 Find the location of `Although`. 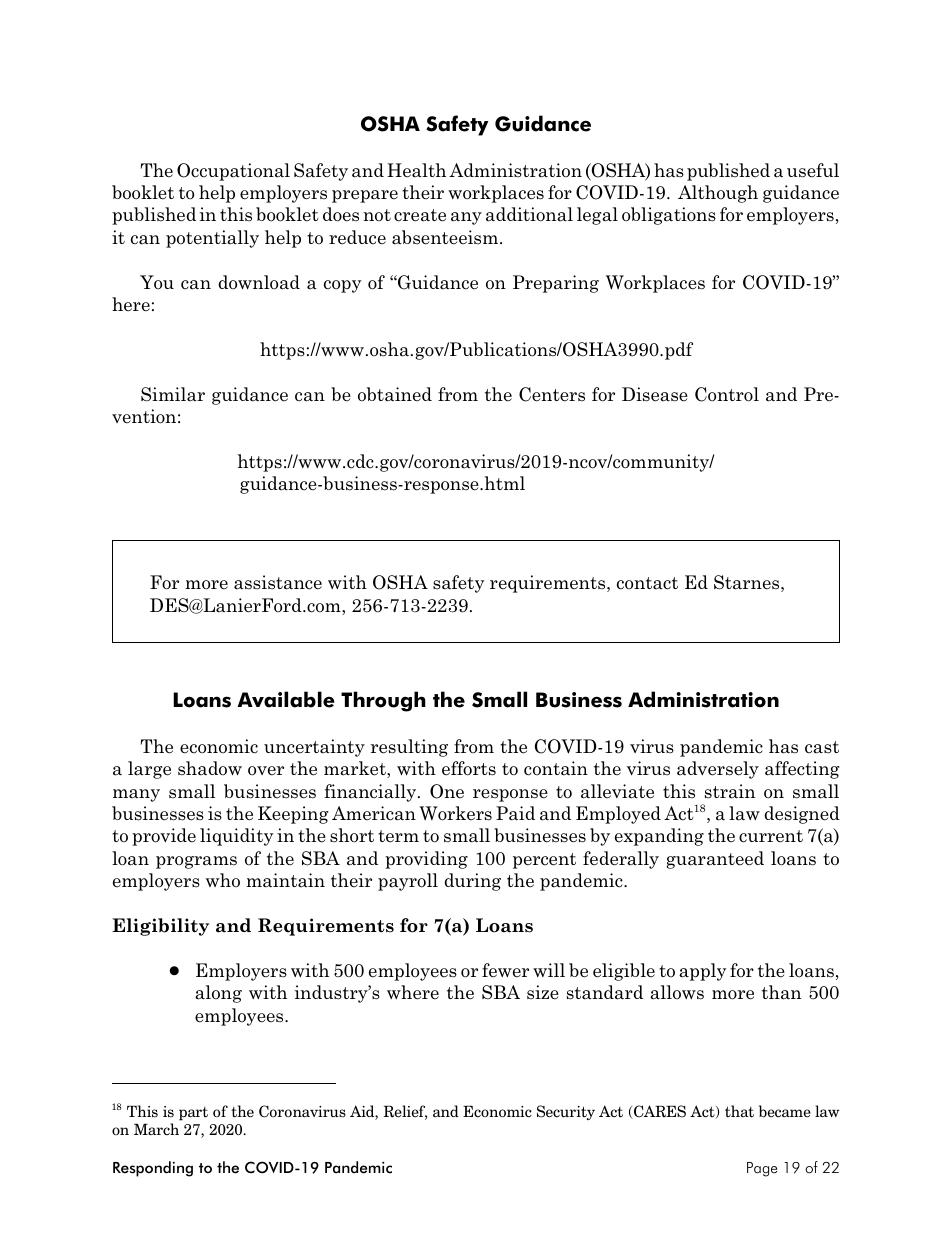

Although is located at coordinates (718, 194).
